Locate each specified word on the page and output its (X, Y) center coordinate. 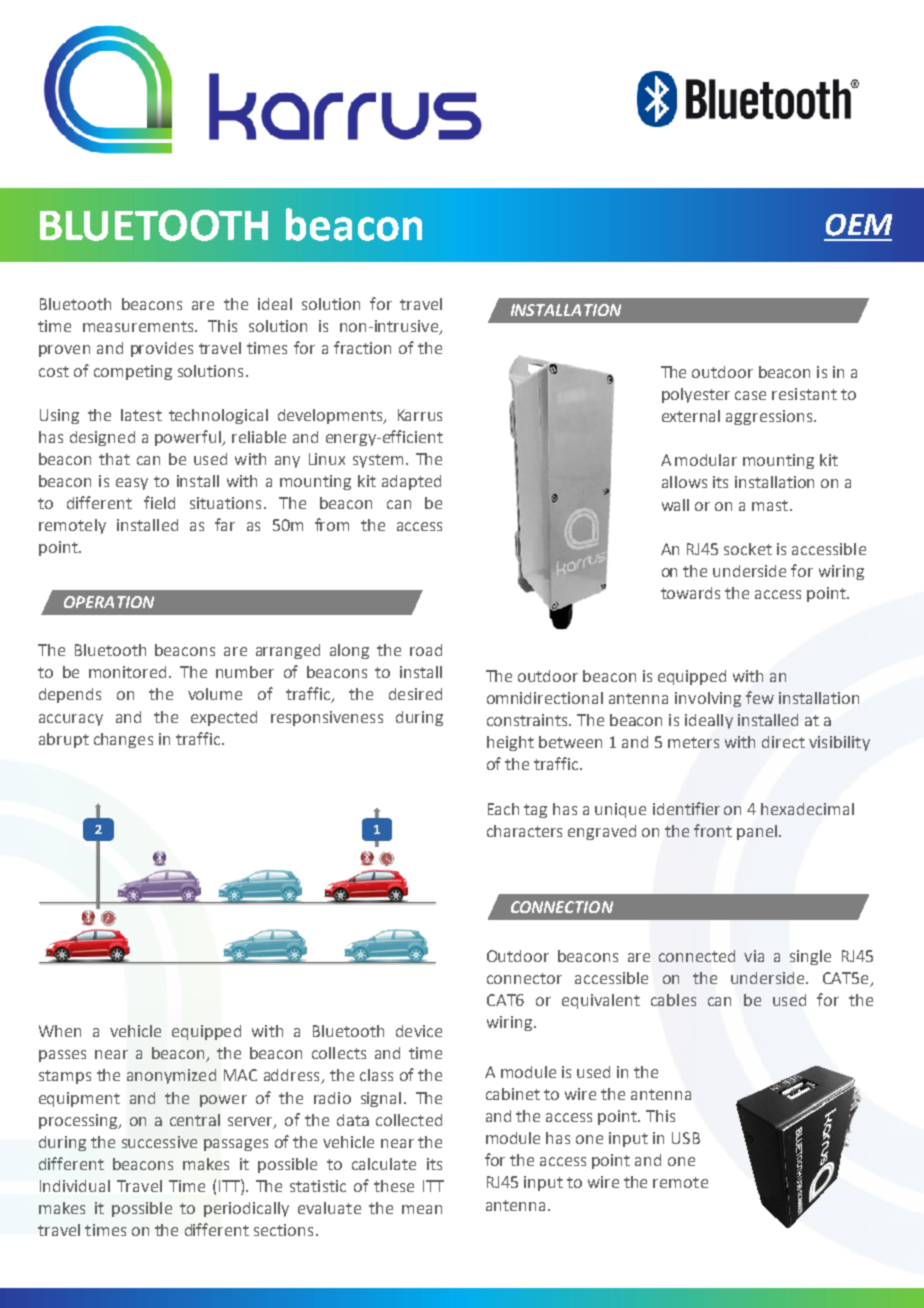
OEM (859, 225)
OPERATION (109, 602)
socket (748, 549)
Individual (75, 1186)
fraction (362, 347)
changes (123, 740)
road (426, 650)
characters (524, 831)
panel (757, 832)
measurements (139, 326)
